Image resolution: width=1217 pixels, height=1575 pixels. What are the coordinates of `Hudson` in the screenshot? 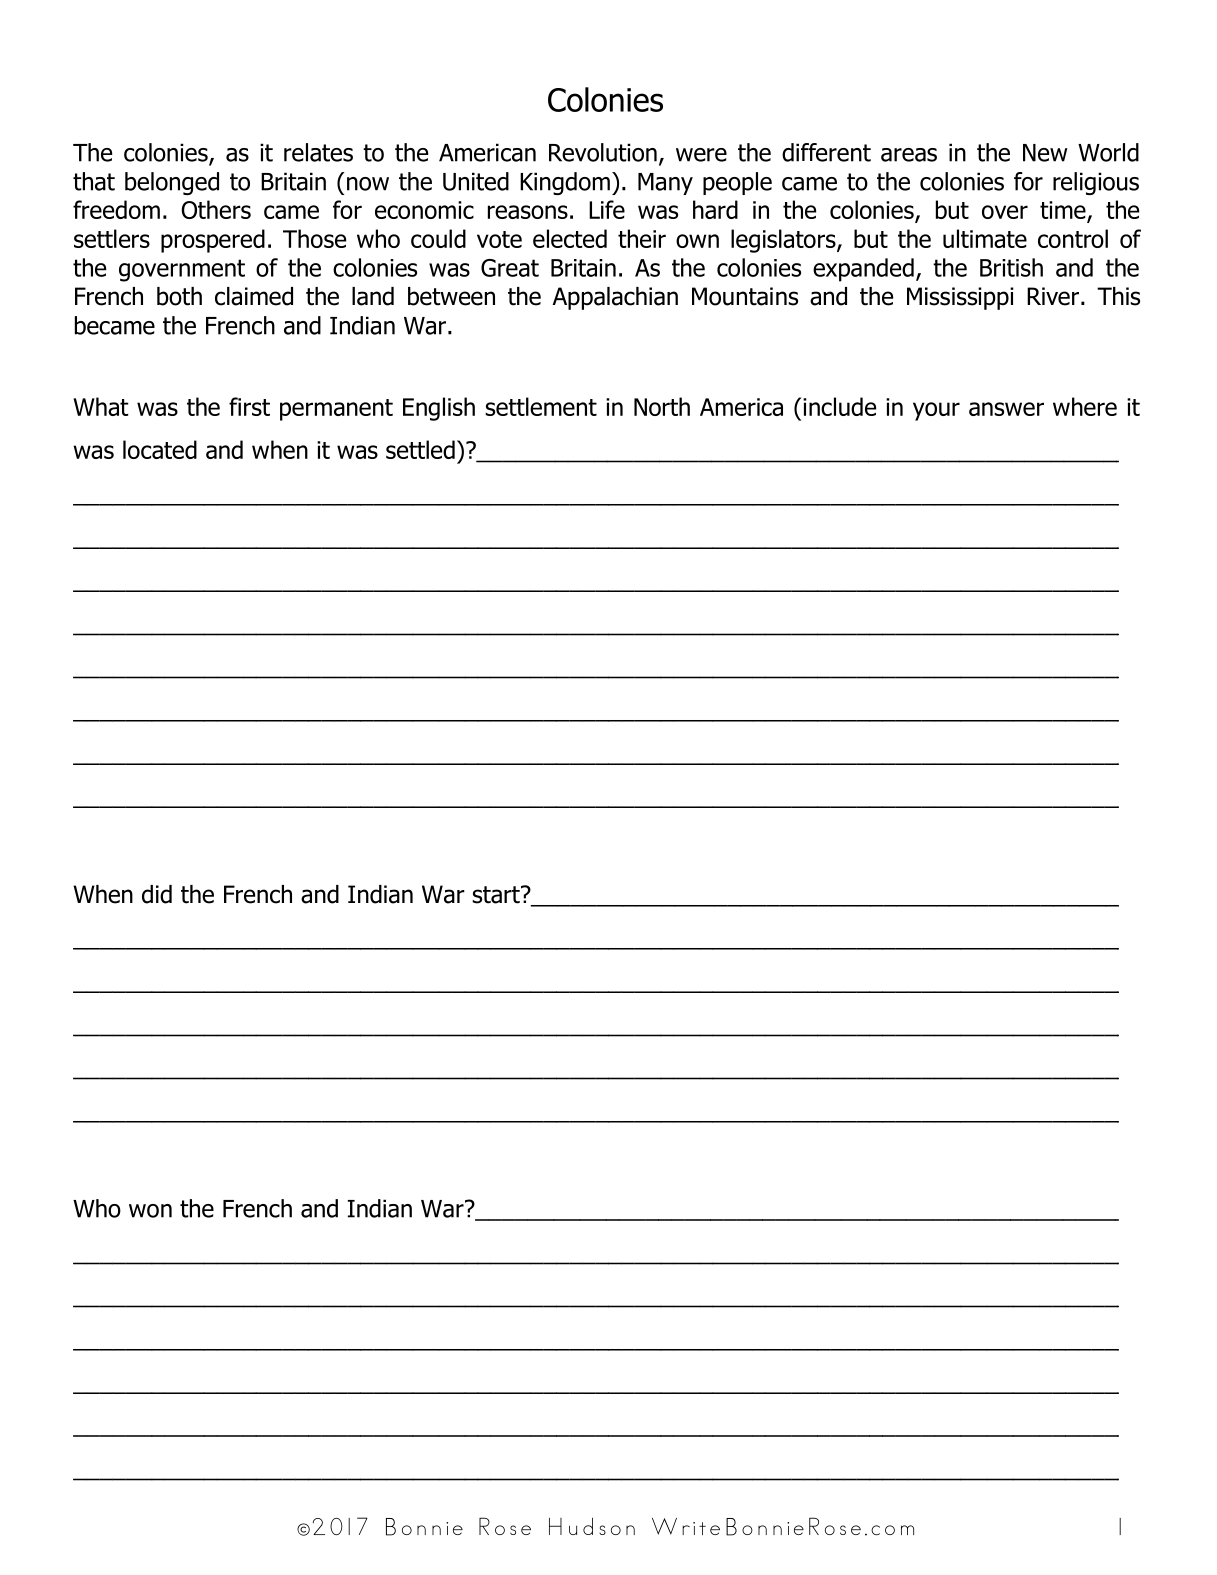 It's located at (592, 1526).
